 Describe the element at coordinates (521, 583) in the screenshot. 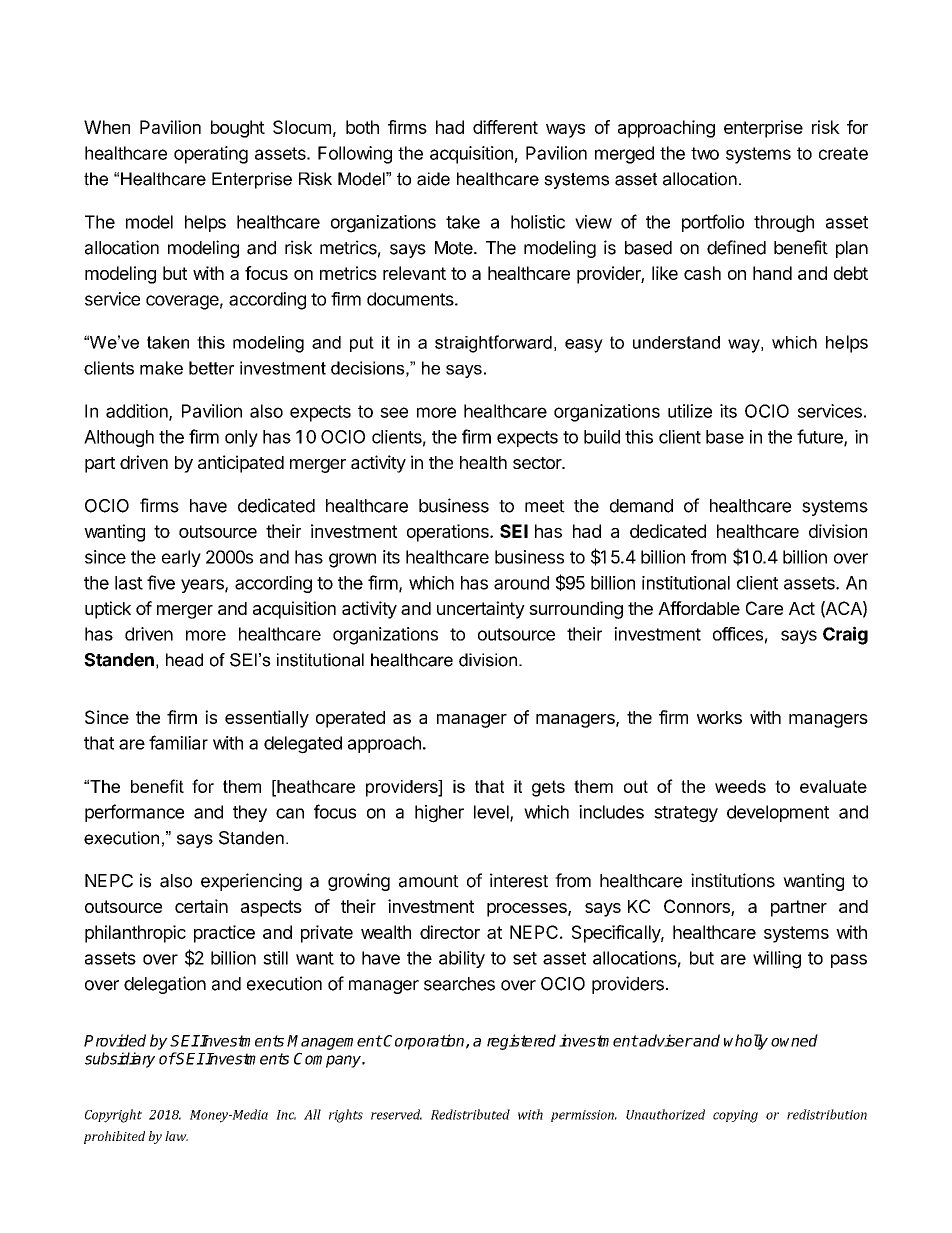

I see `around` at that location.
